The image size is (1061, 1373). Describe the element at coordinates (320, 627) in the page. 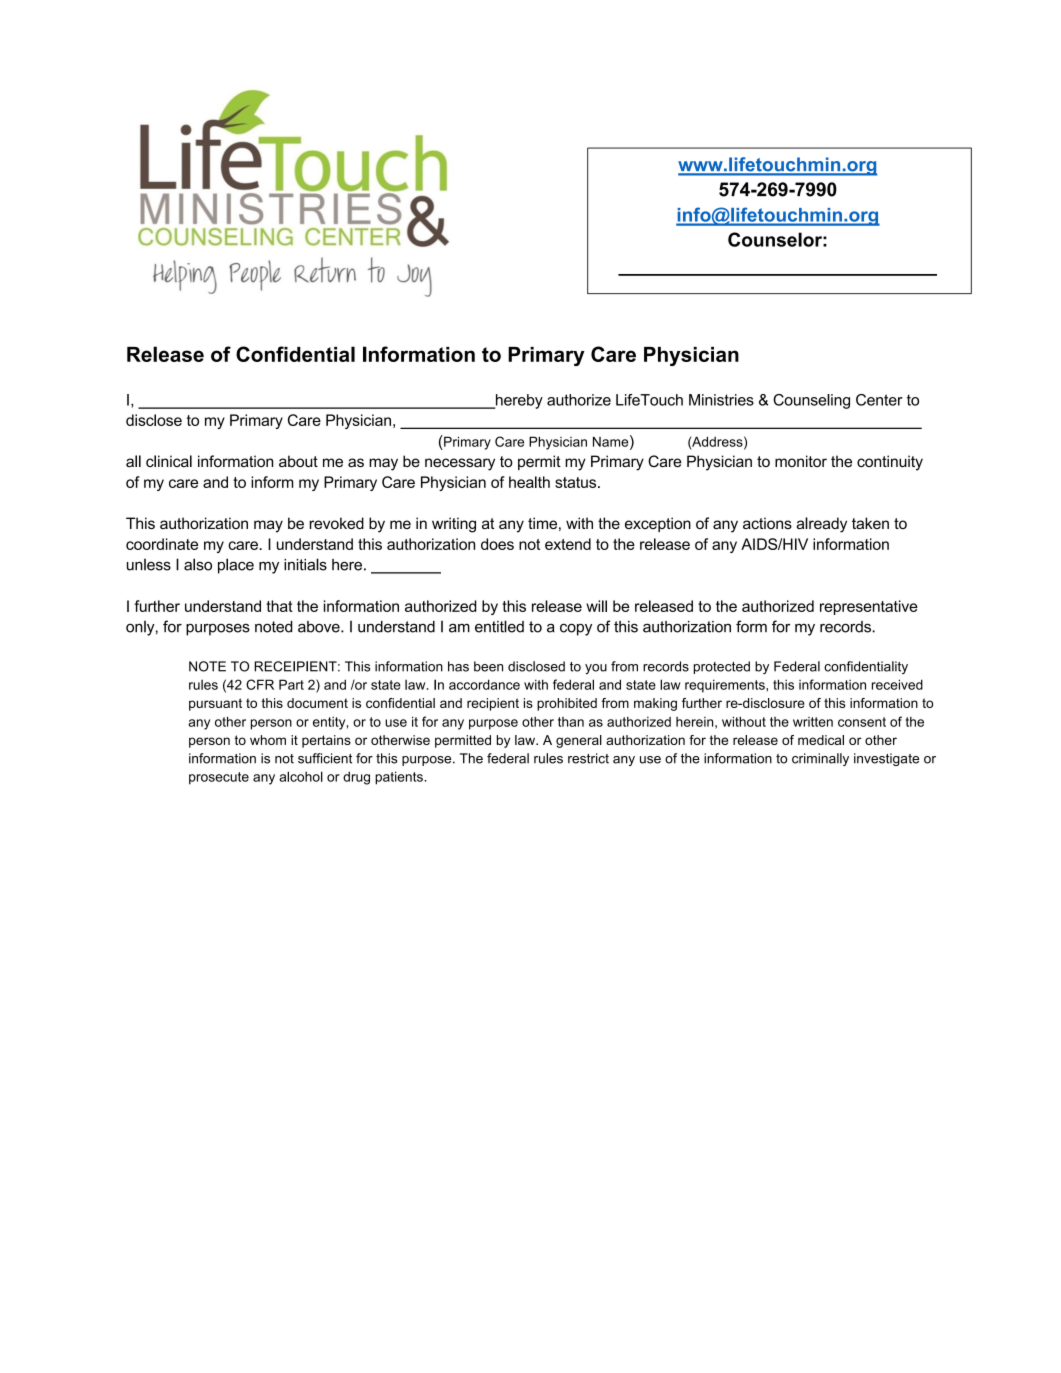

I see `above` at that location.
